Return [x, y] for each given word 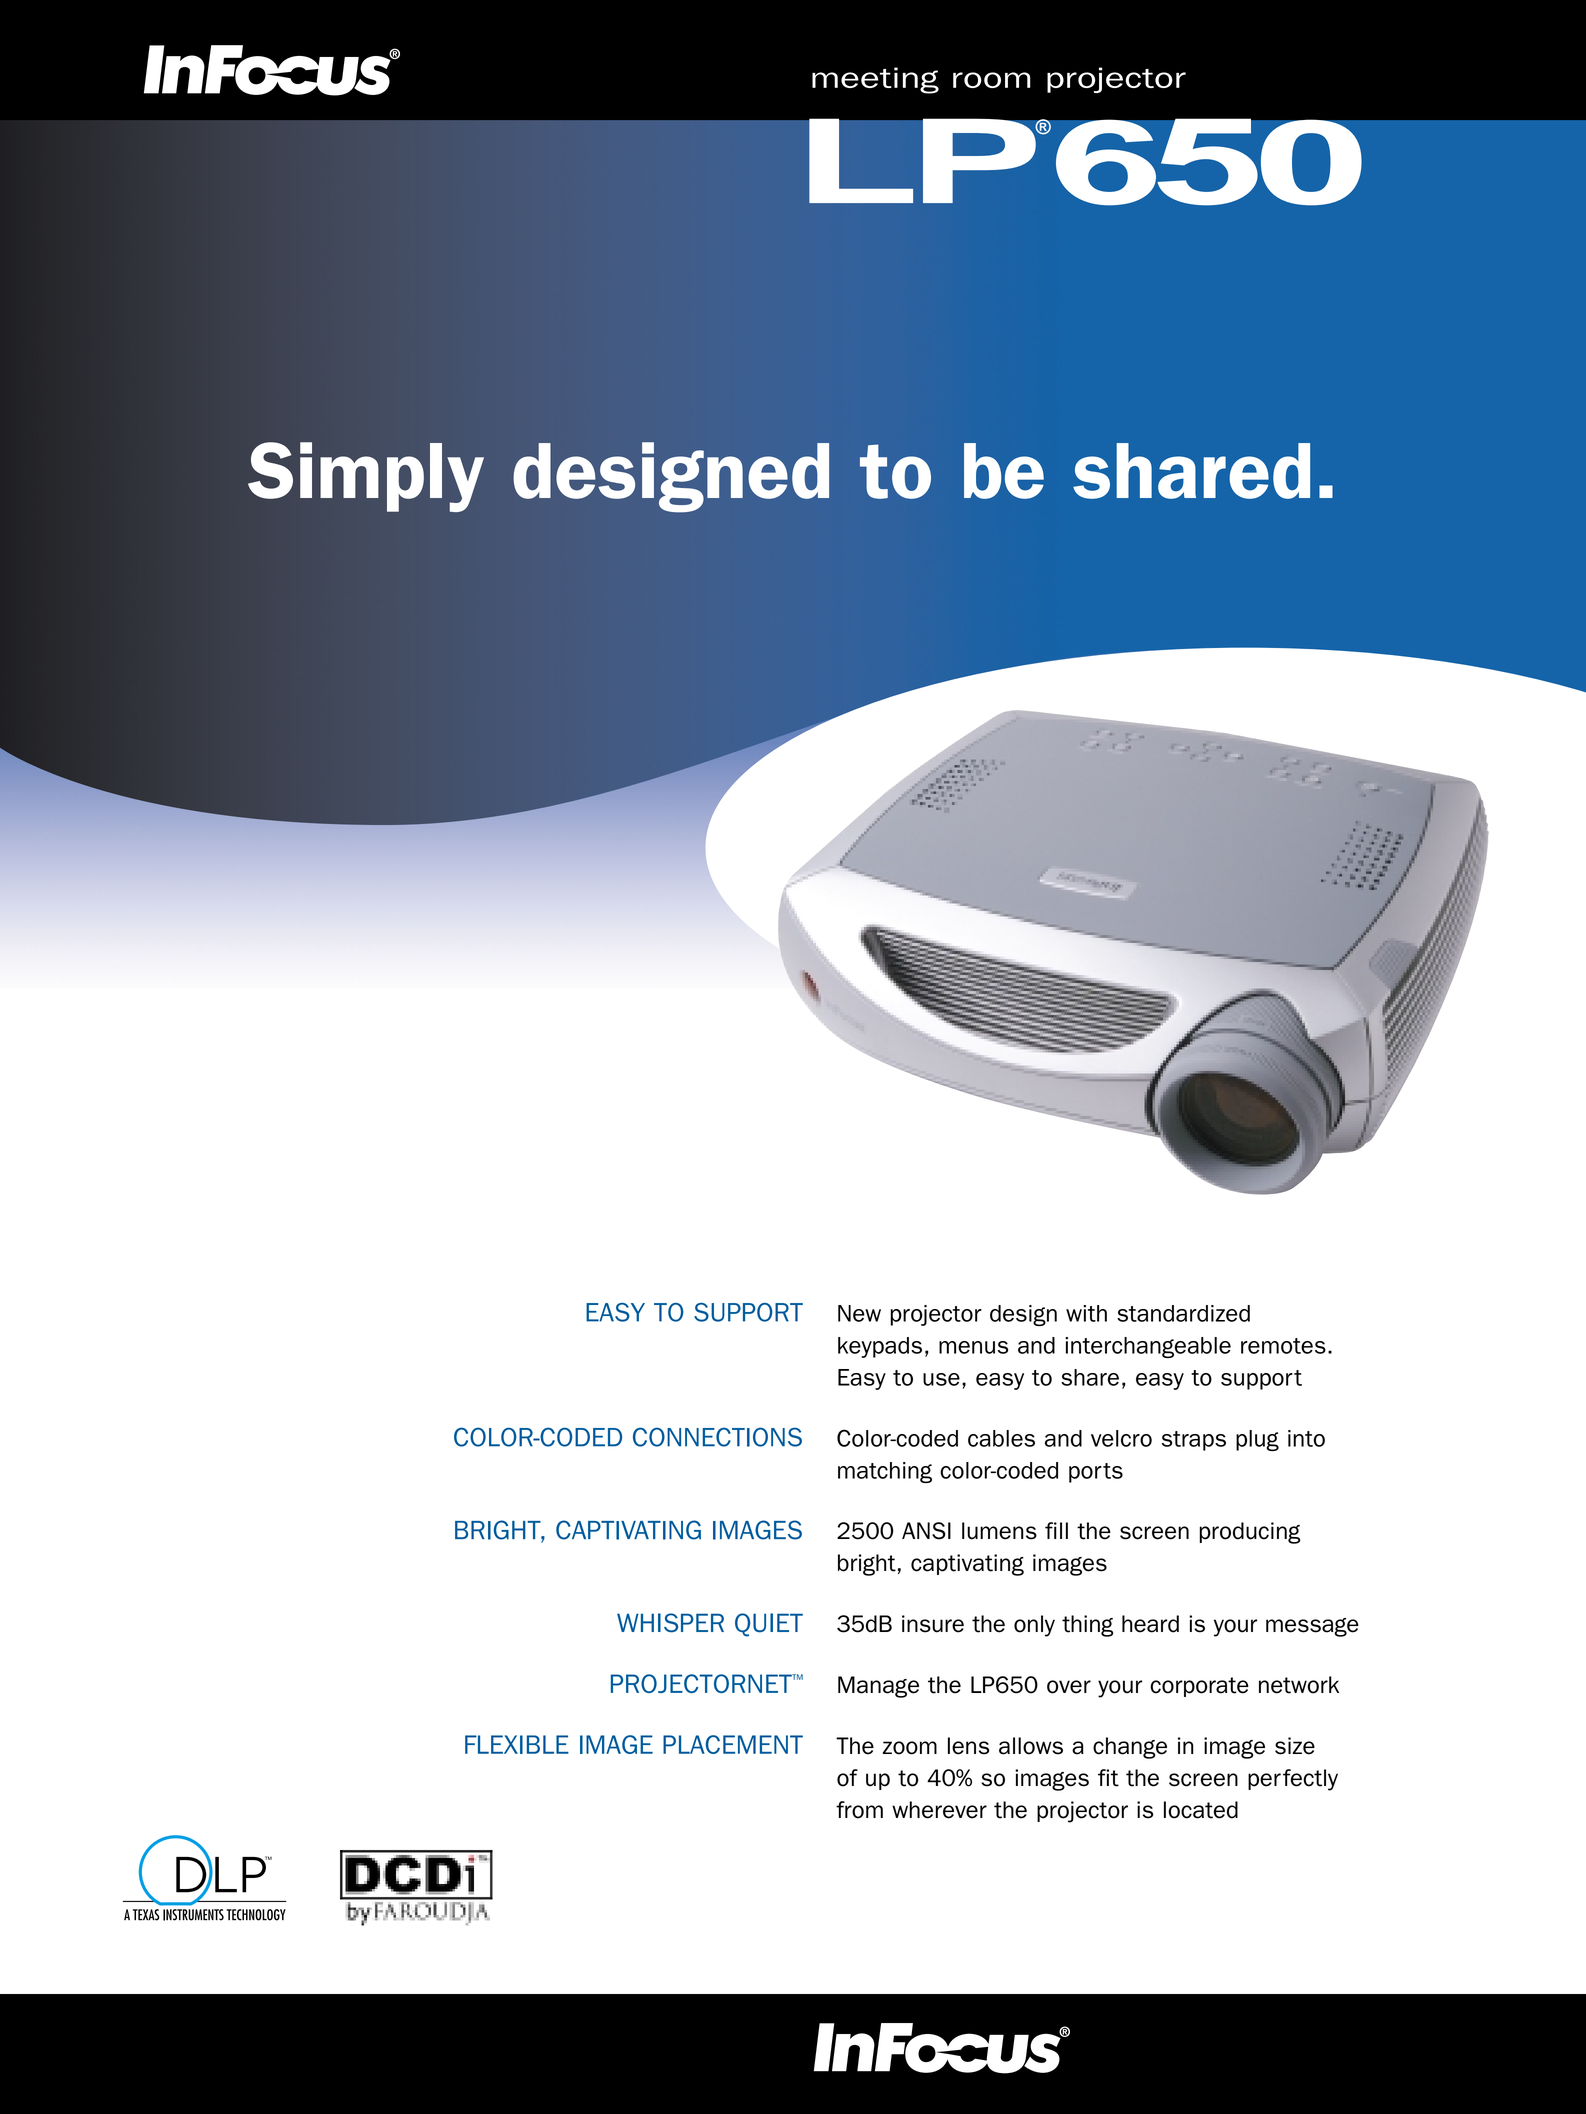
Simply [366, 477]
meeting [875, 80]
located [1201, 1810]
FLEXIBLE [517, 1744]
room [992, 80]
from [859, 1810]
